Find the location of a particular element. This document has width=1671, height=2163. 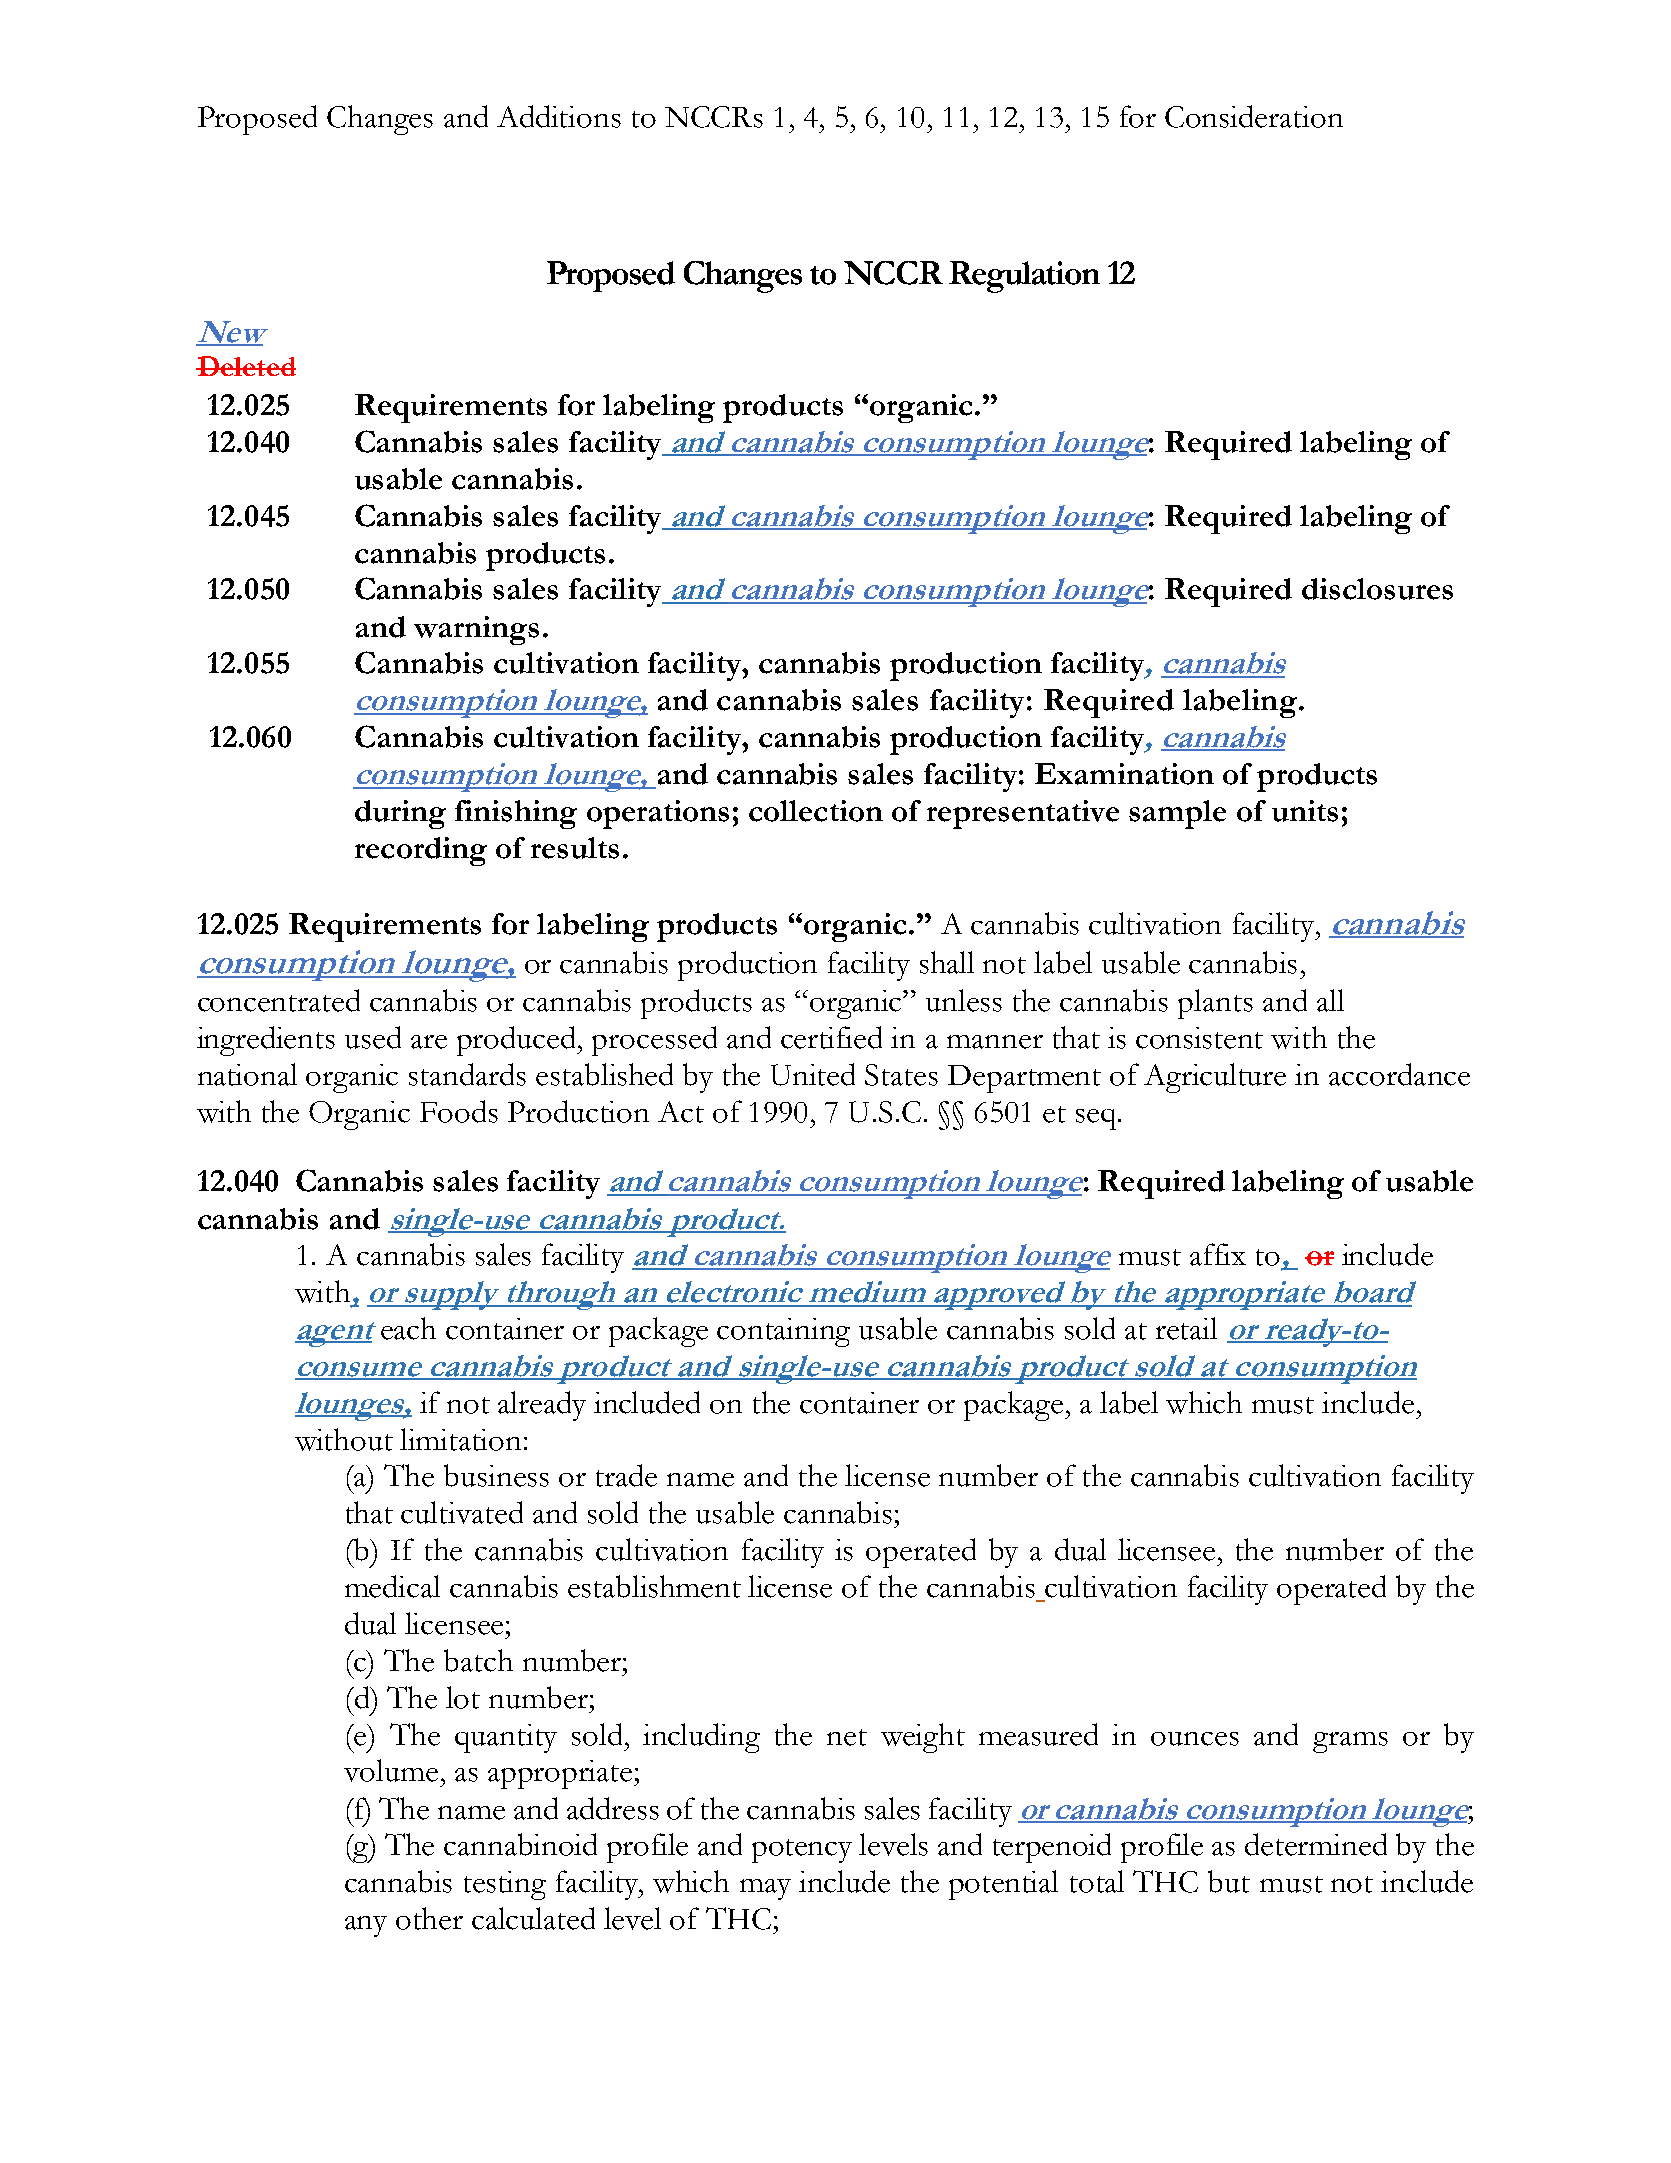

Consideration is located at coordinates (1254, 116).
